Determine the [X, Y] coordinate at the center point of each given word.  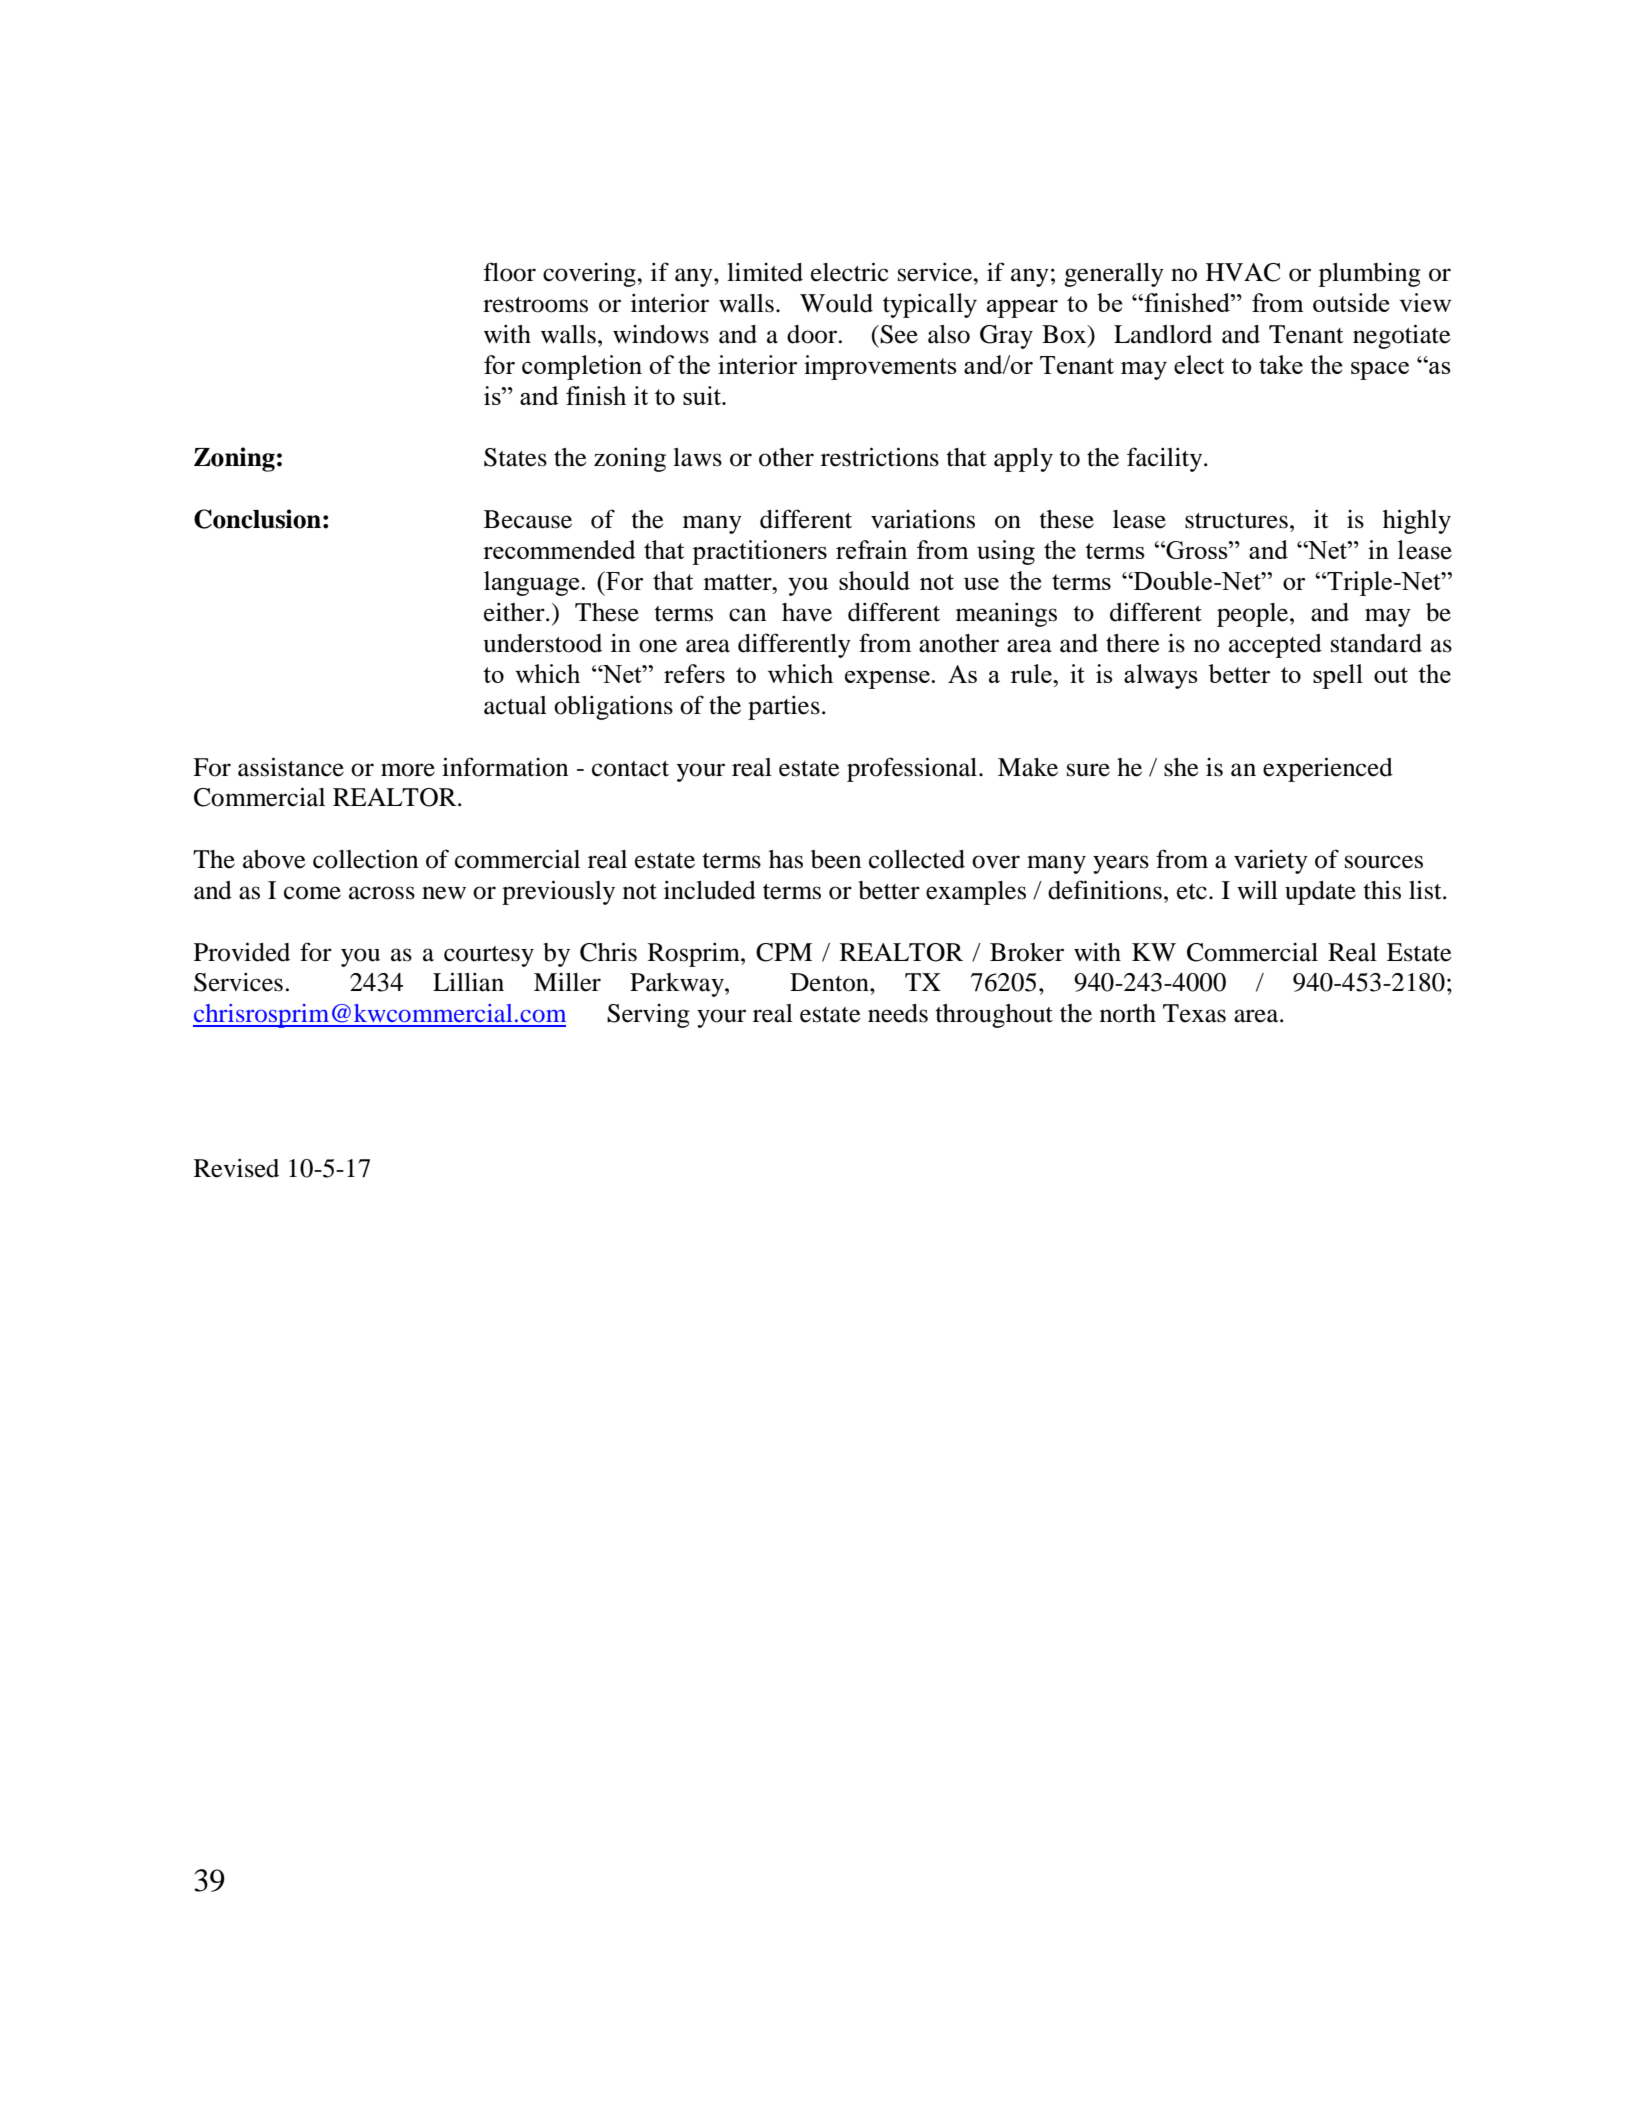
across [382, 893]
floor [509, 272]
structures [1236, 521]
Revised [236, 1168]
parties [784, 708]
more [408, 770]
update [1320, 893]
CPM [784, 952]
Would [836, 303]
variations [923, 519]
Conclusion [257, 519]
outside [1351, 302]
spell [1338, 676]
